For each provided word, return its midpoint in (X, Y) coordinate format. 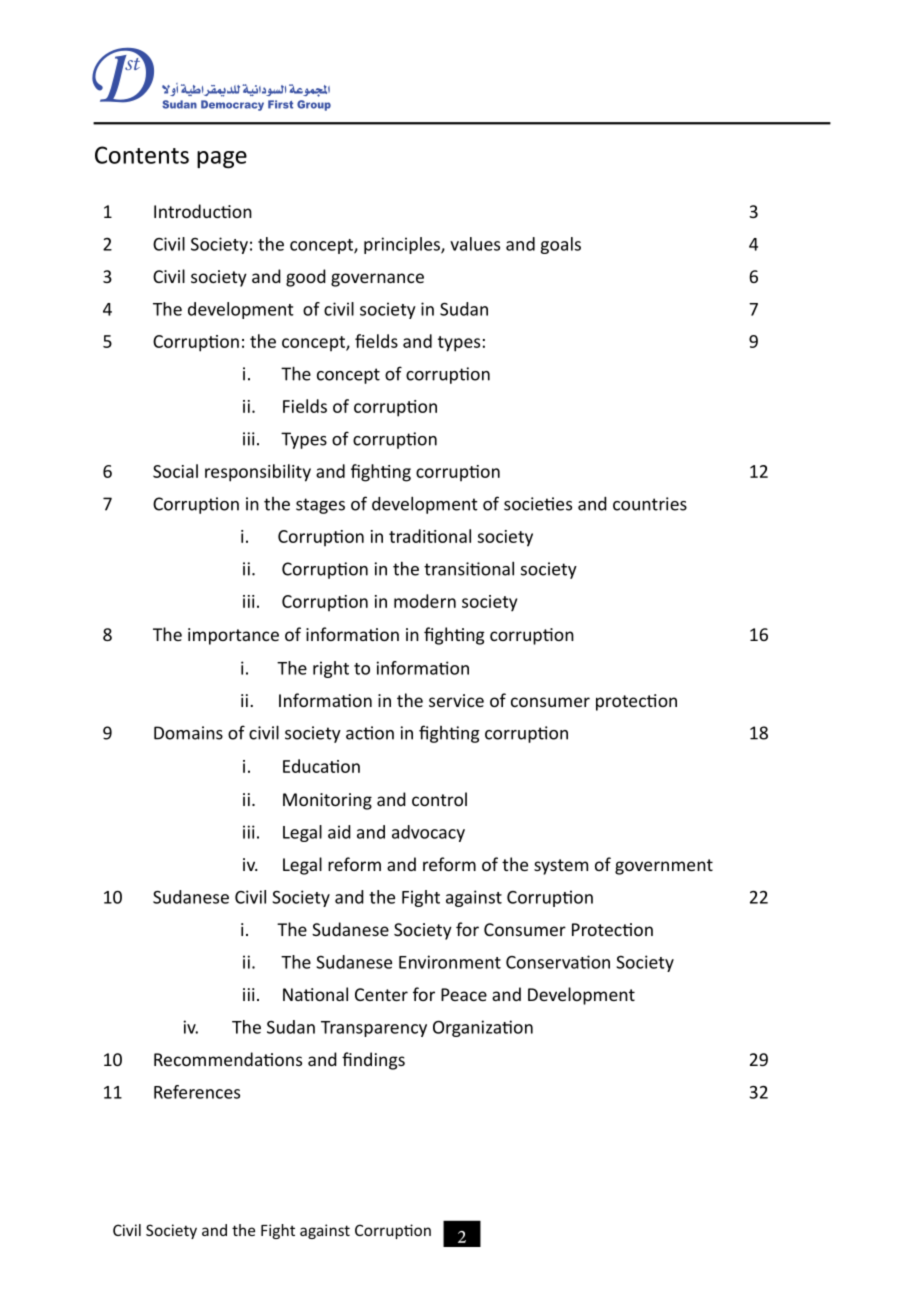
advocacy (428, 833)
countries (650, 504)
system (561, 867)
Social (175, 471)
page (222, 159)
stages (320, 506)
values (475, 244)
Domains (188, 733)
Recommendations (228, 1059)
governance (377, 280)
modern (425, 601)
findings (373, 1061)
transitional (469, 568)
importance (233, 636)
